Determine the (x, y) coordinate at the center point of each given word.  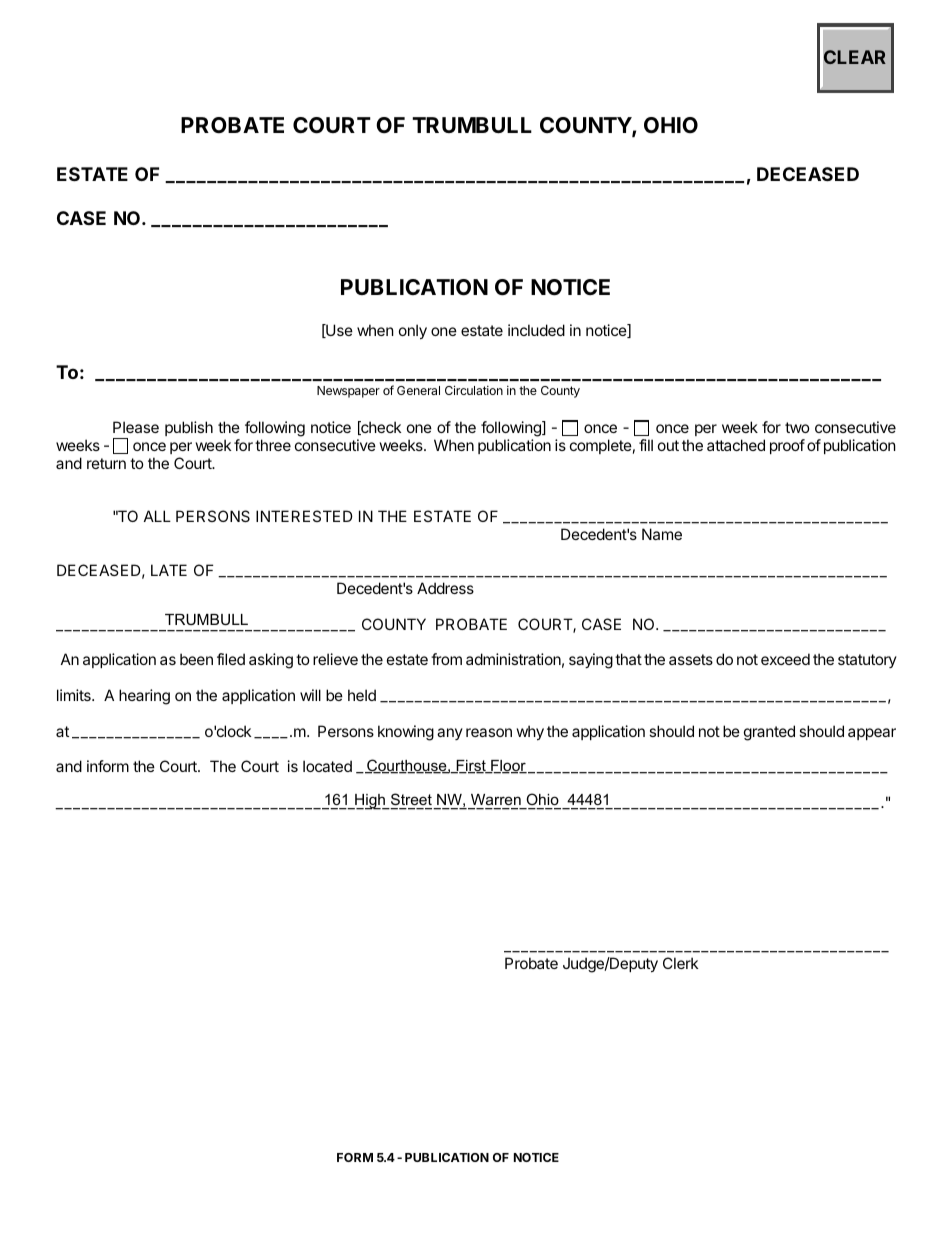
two (797, 427)
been (196, 659)
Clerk (680, 963)
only (413, 331)
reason (489, 732)
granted (769, 733)
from (446, 659)
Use (338, 331)
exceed (785, 659)
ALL (157, 516)
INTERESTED (304, 516)
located (327, 766)
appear (872, 734)
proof (787, 446)
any (450, 734)
